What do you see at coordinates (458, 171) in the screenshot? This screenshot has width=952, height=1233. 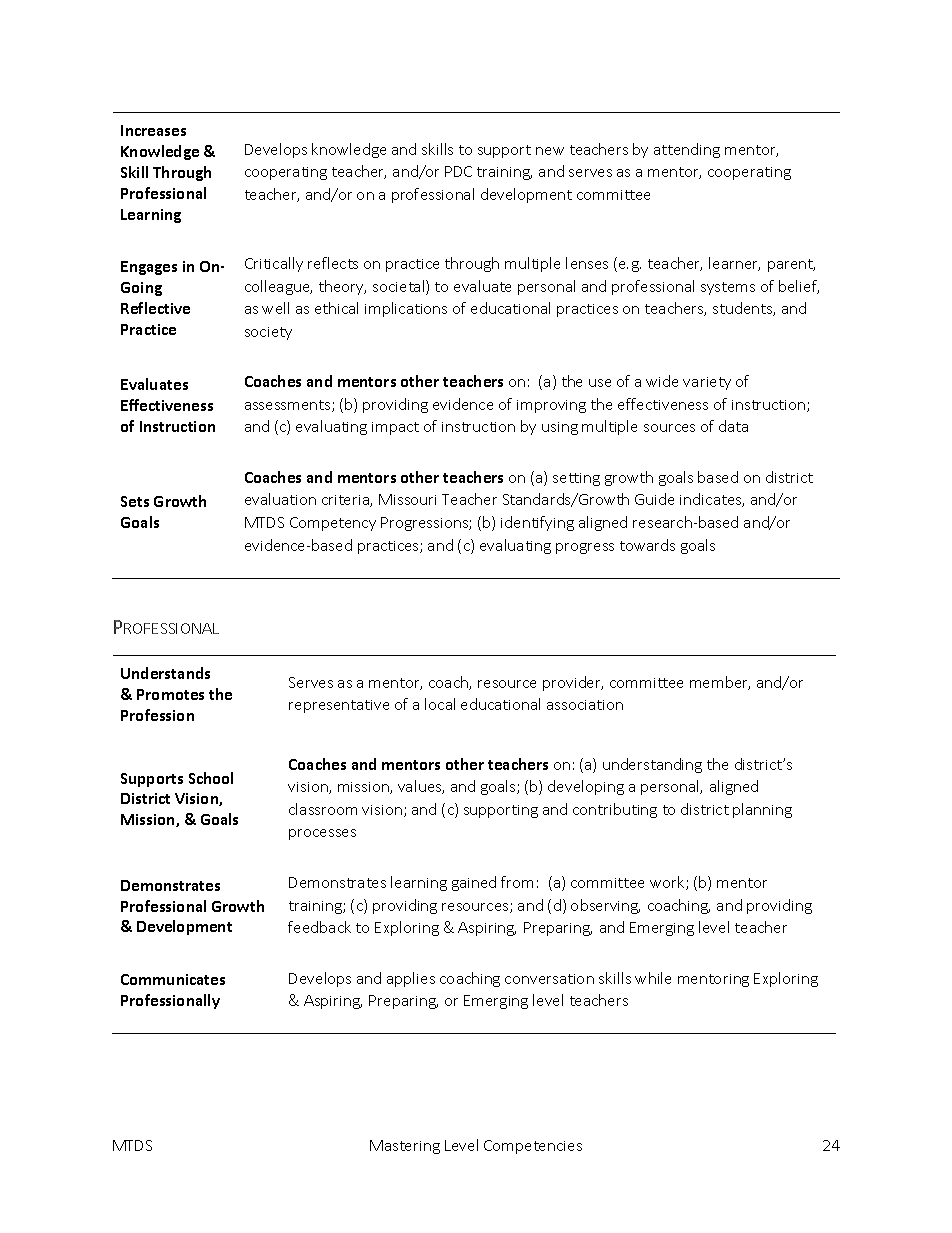 I see `PDC` at bounding box center [458, 171].
